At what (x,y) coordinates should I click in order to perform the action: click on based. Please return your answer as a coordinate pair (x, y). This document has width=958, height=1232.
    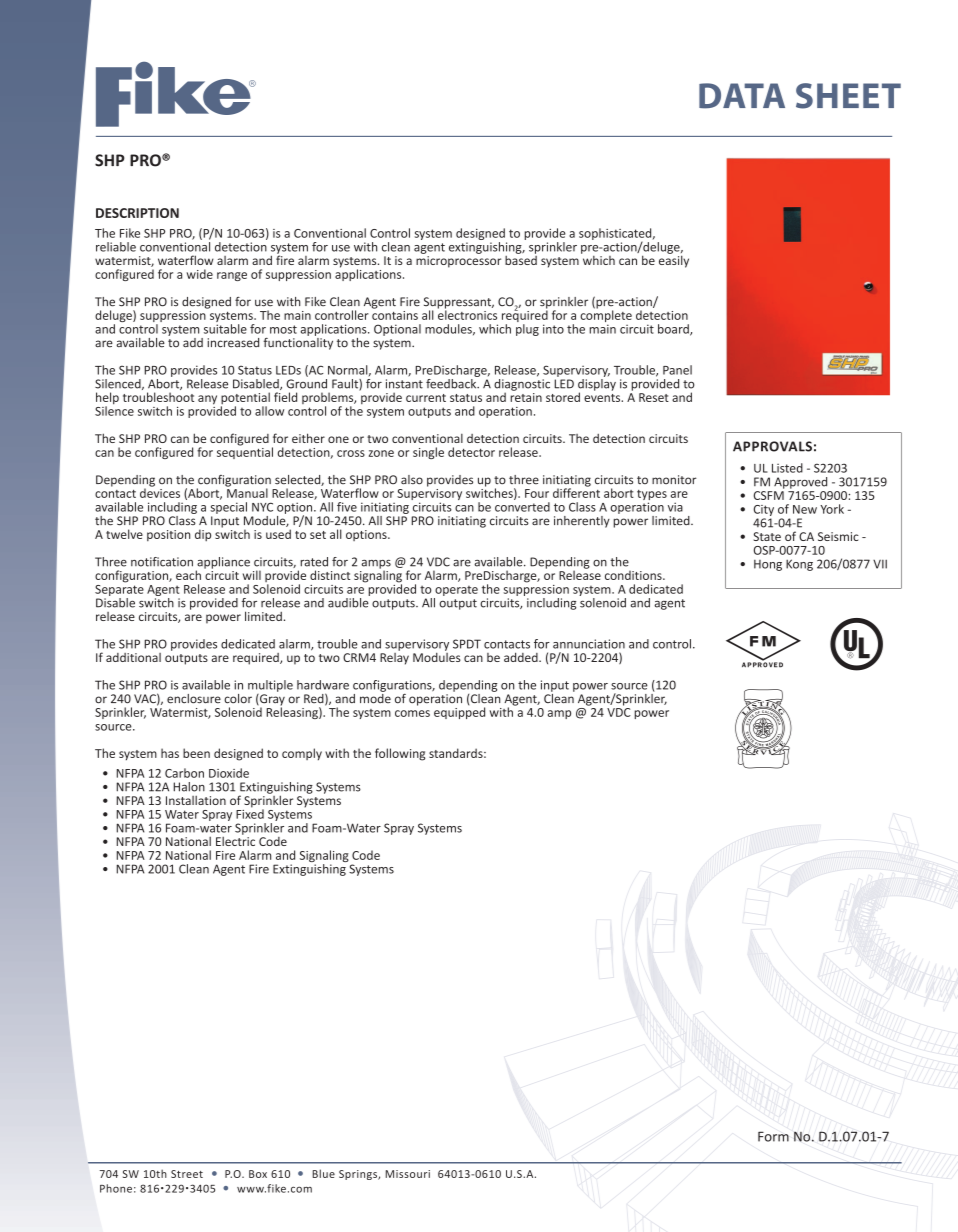
    Looking at the image, I should click on (521, 259).
